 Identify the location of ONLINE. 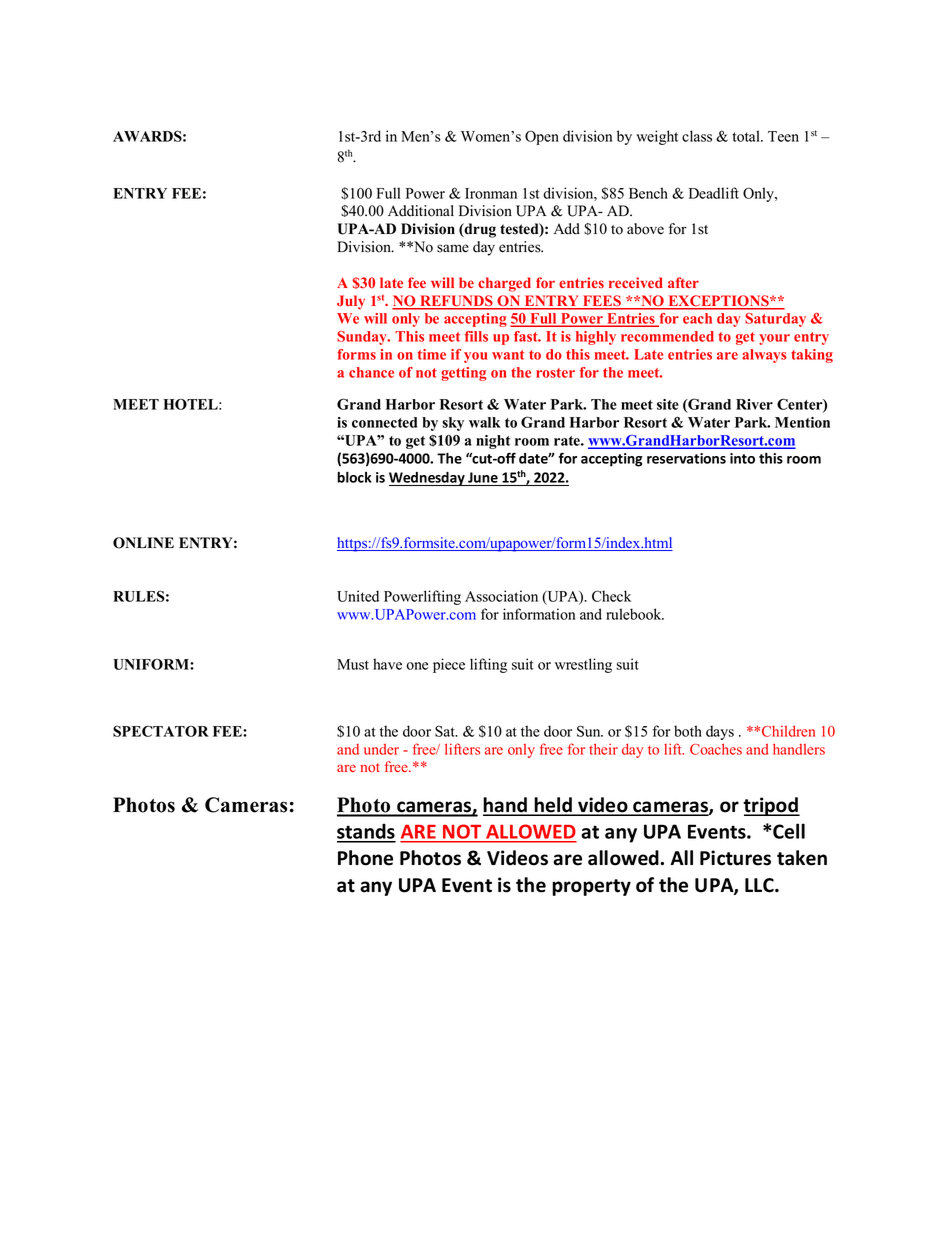
(143, 543).
